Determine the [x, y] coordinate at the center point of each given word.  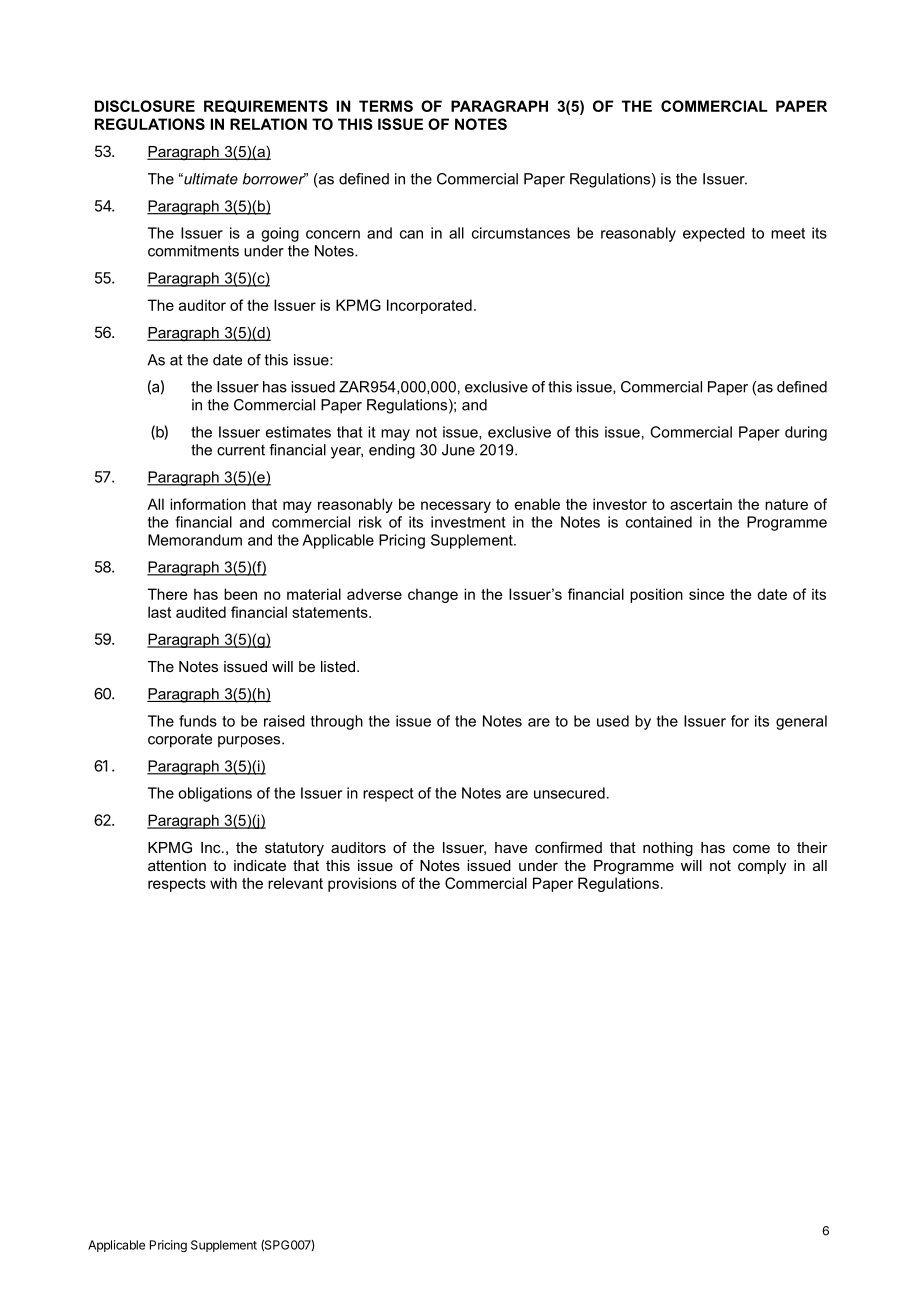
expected [714, 234]
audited [201, 612]
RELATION [268, 124]
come [751, 849]
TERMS [386, 106]
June [458, 450]
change [433, 595]
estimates [298, 432]
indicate [260, 865]
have [511, 847]
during [806, 433]
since [707, 594]
